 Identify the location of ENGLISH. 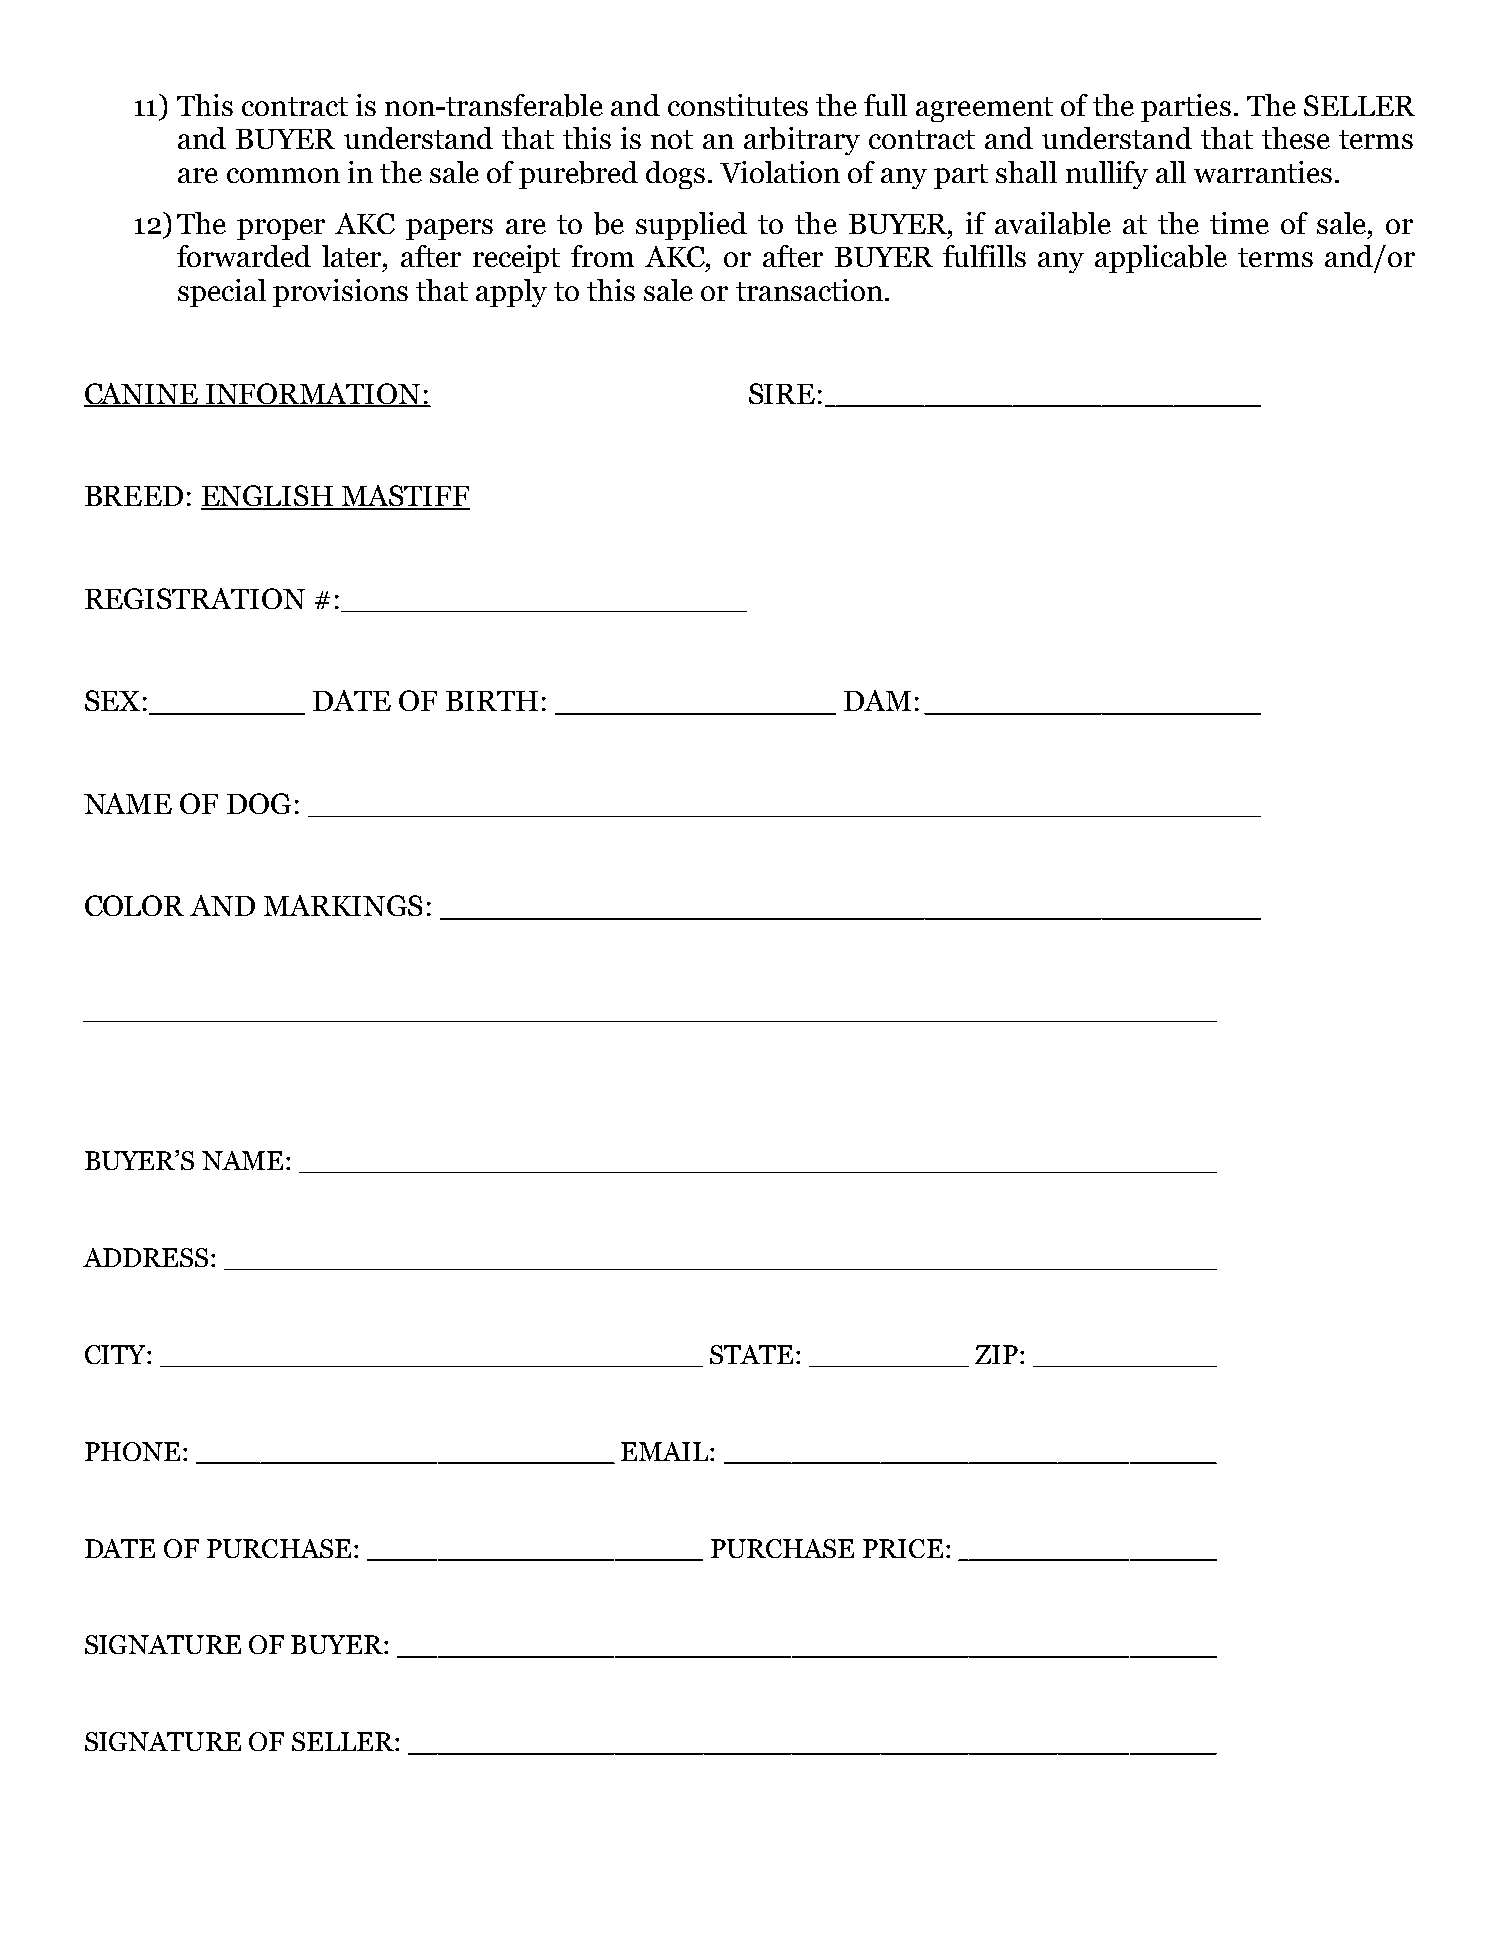
(268, 497).
